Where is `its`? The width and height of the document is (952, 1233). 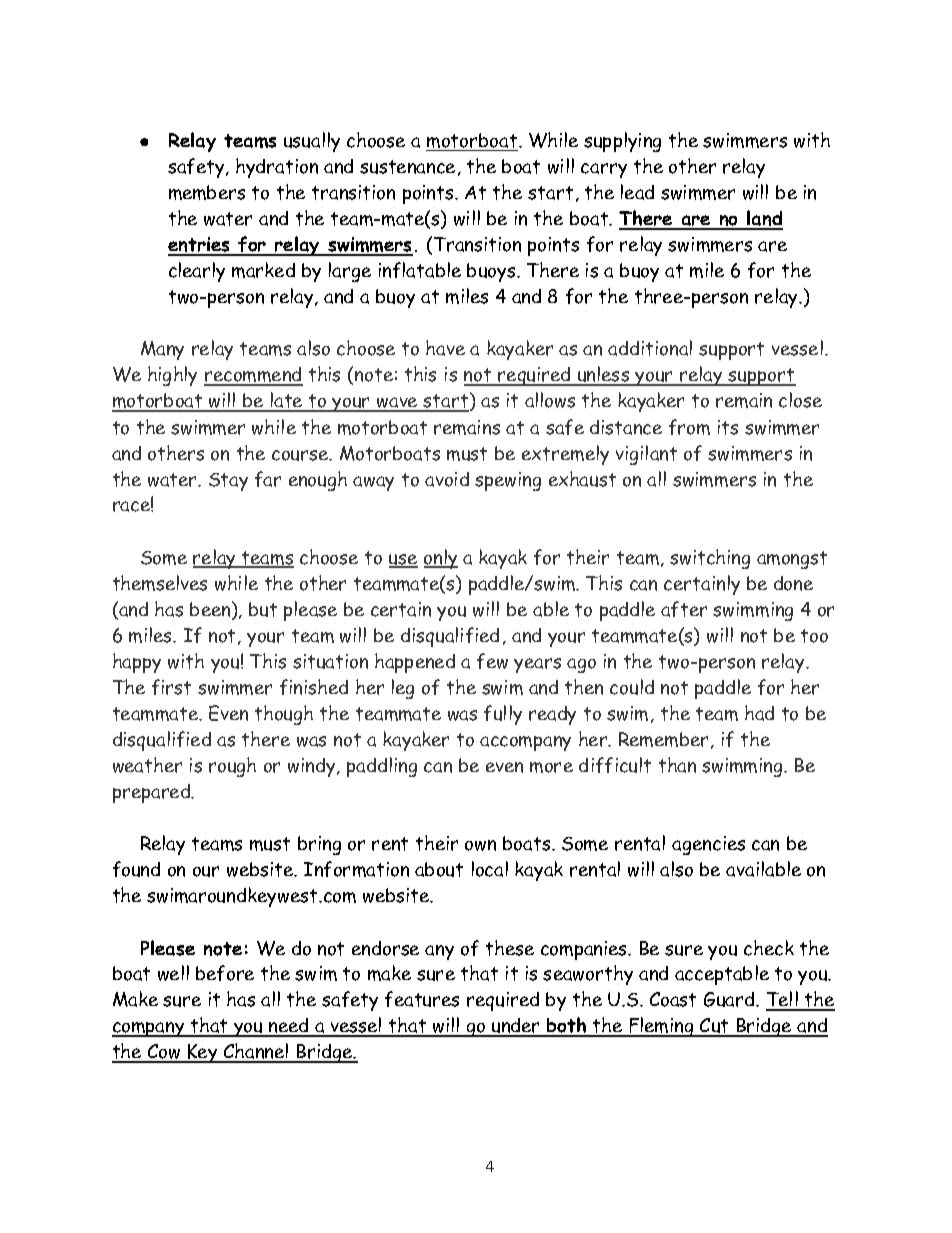
its is located at coordinates (728, 427).
